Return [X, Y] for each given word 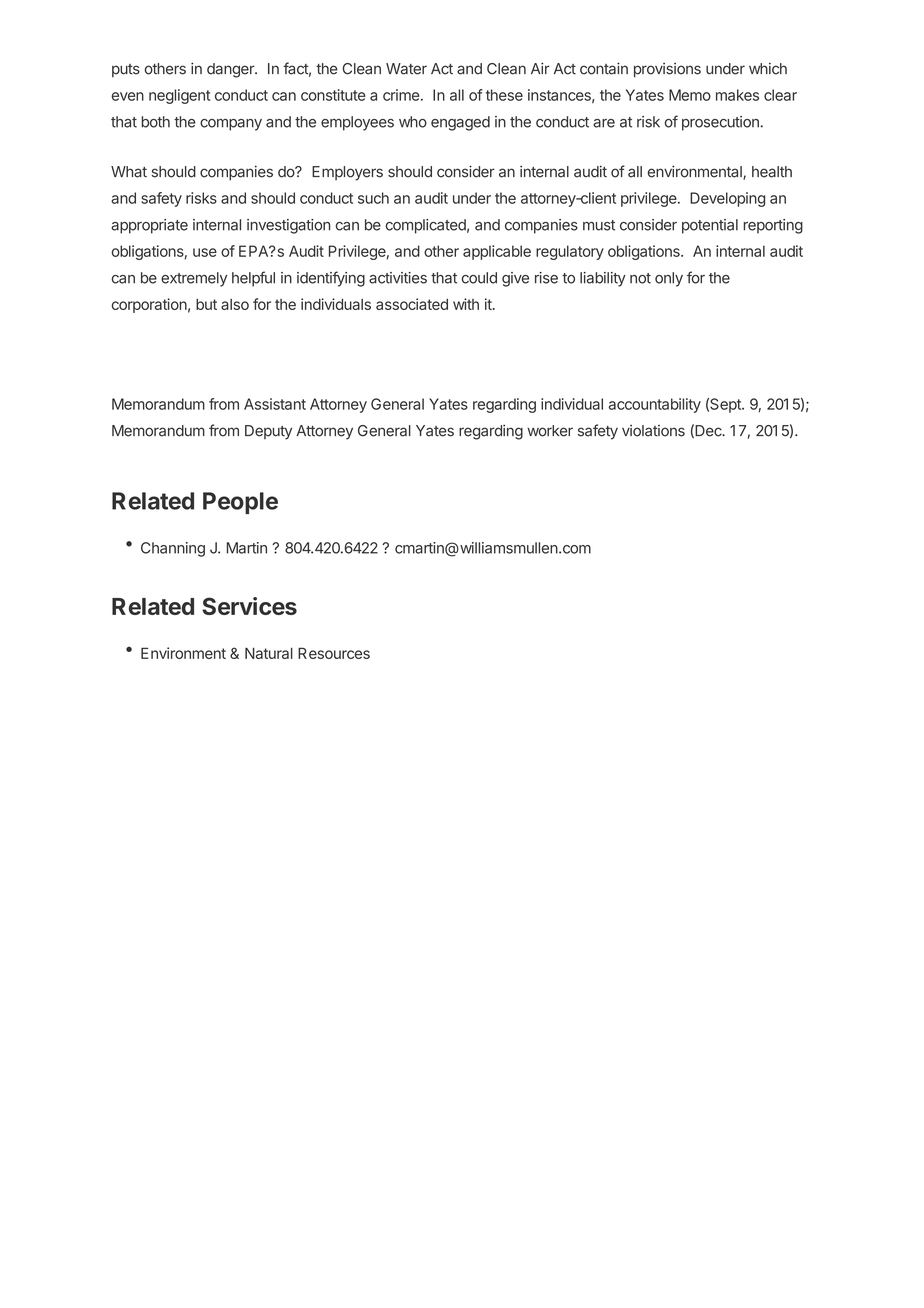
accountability [655, 405]
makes [737, 95]
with [466, 304]
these [504, 95]
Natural [269, 653]
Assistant [275, 404]
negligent [179, 96]
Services [249, 606]
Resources [334, 653]
